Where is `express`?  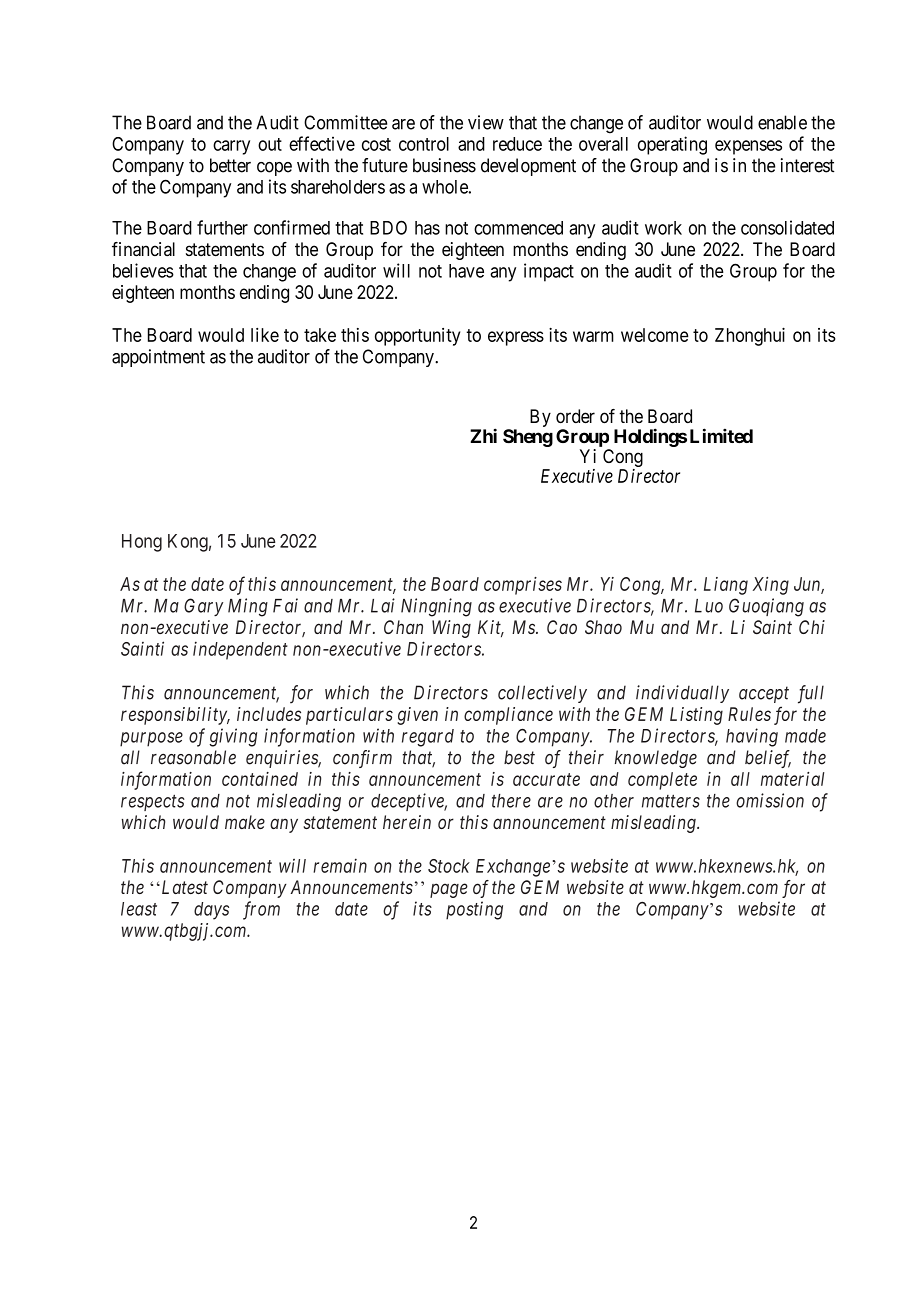 express is located at coordinates (516, 338).
